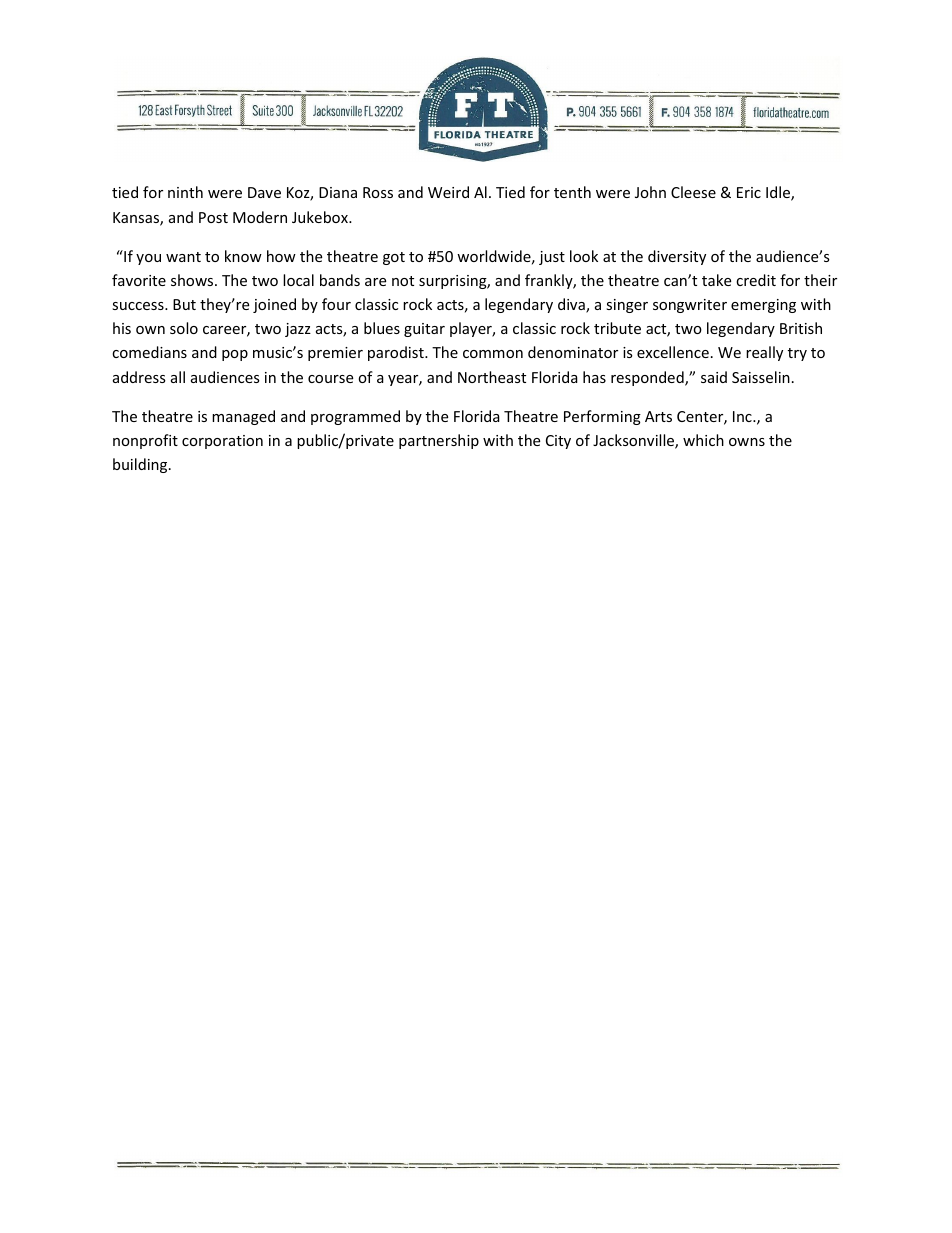  Describe the element at coordinates (747, 442) in the document. I see `owns` at that location.
